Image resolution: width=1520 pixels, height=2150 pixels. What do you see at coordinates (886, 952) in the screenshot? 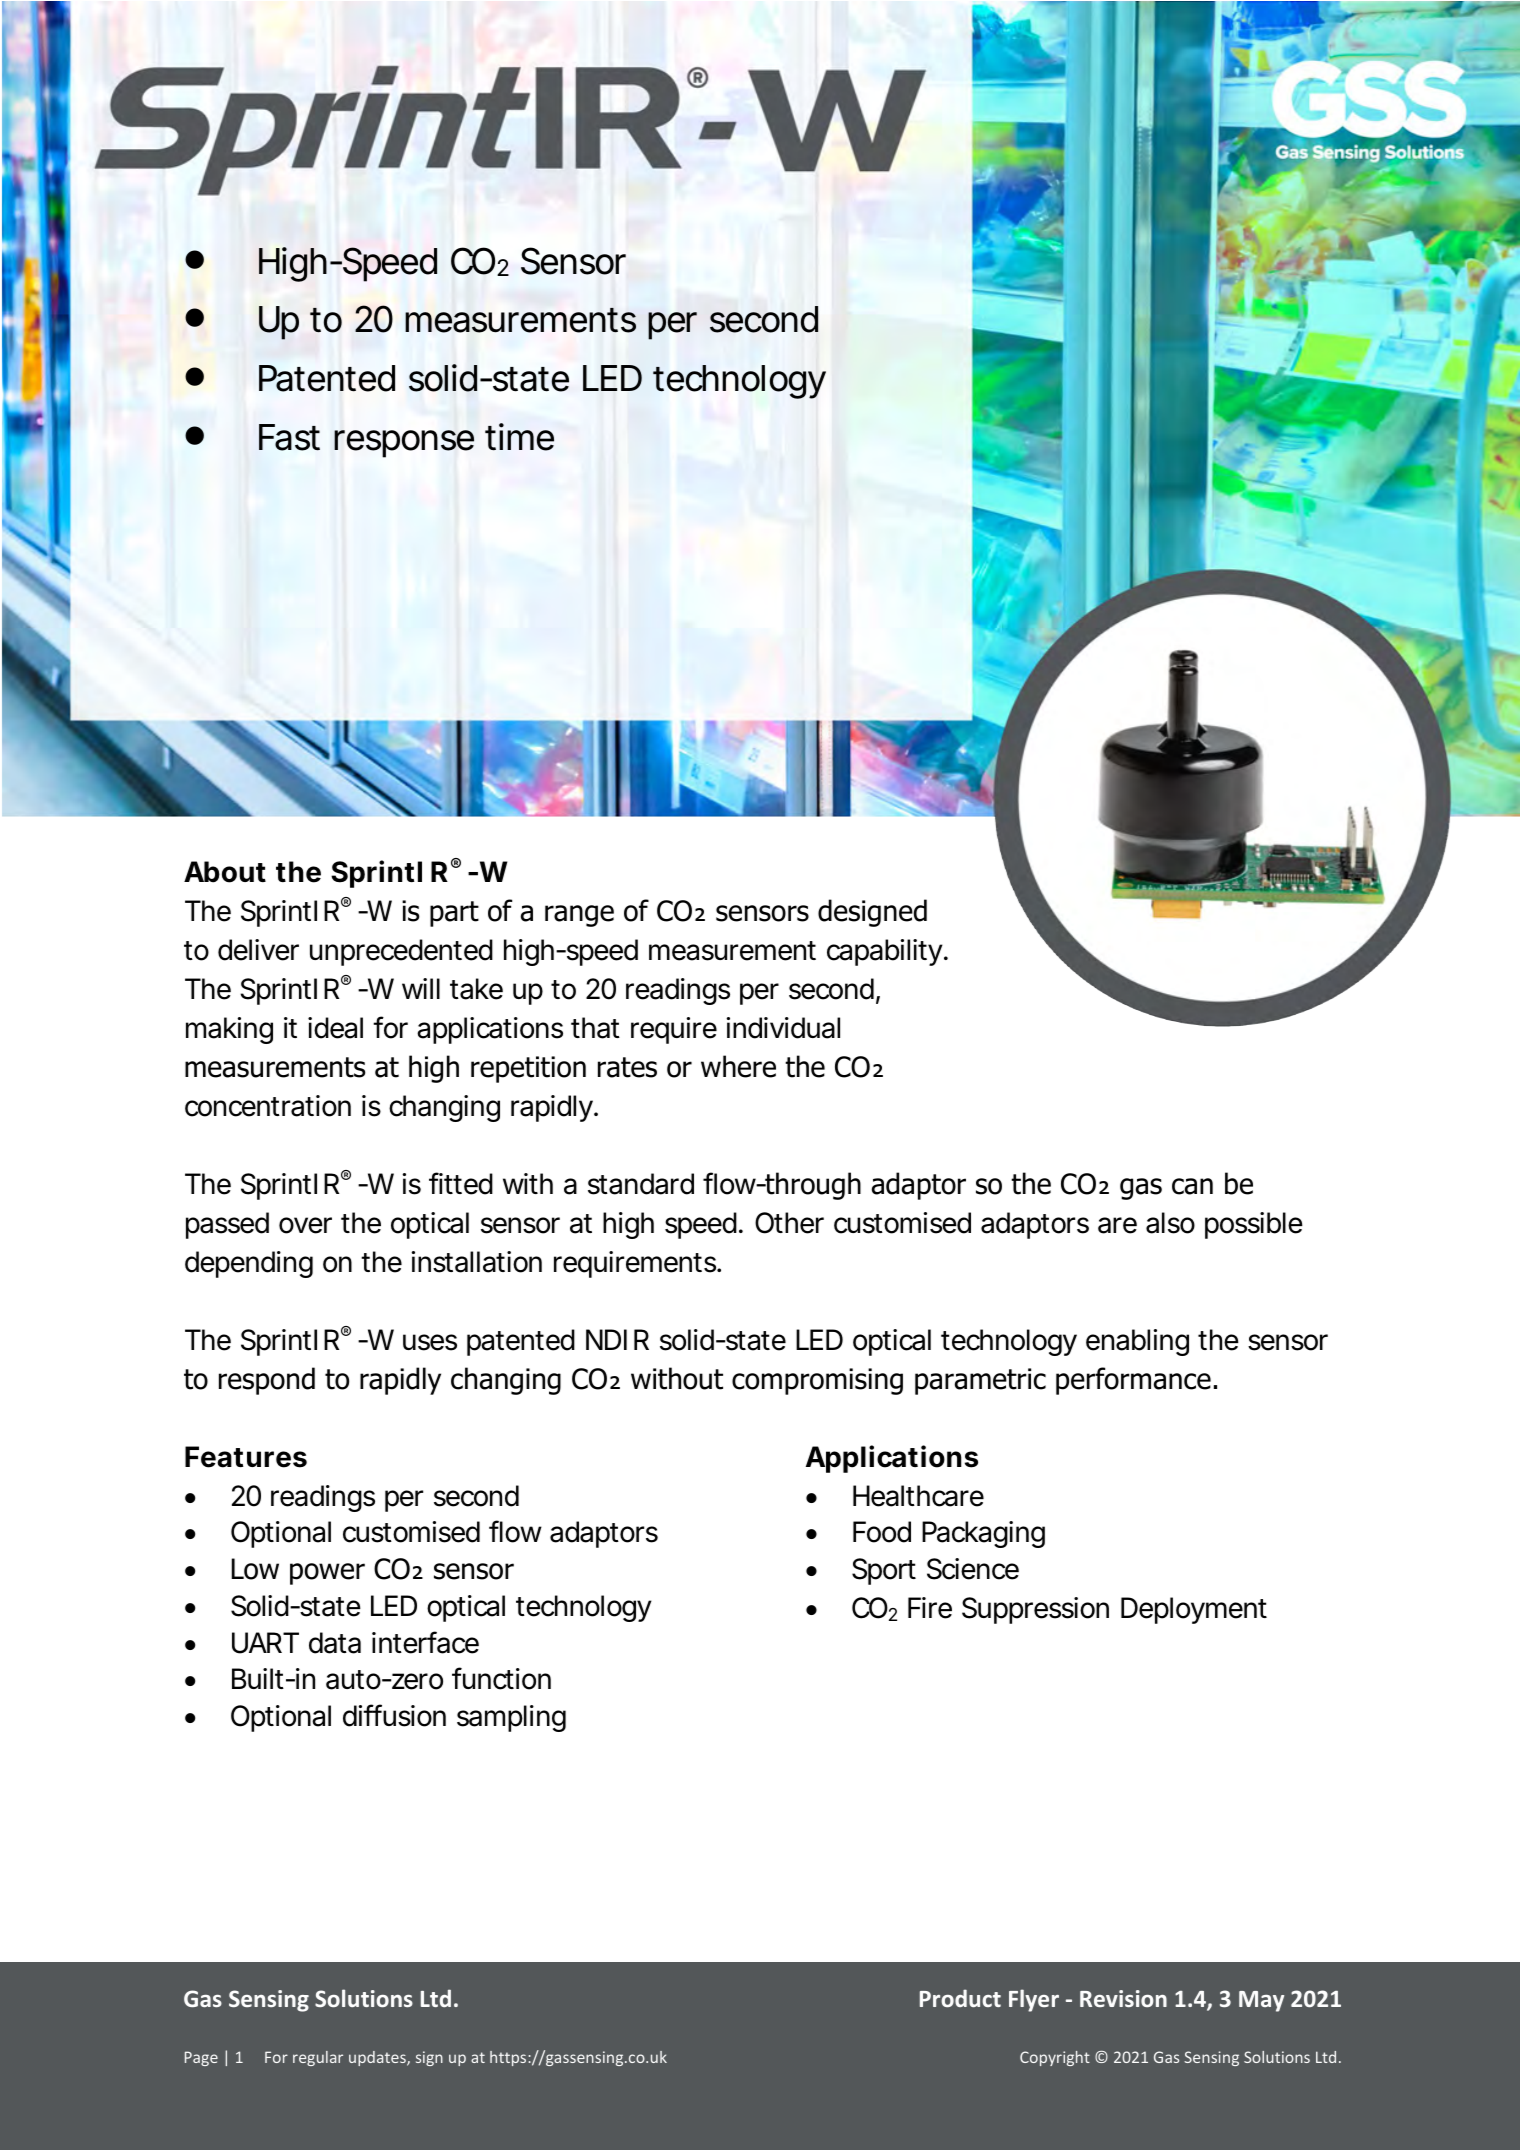
I see `capability` at bounding box center [886, 952].
